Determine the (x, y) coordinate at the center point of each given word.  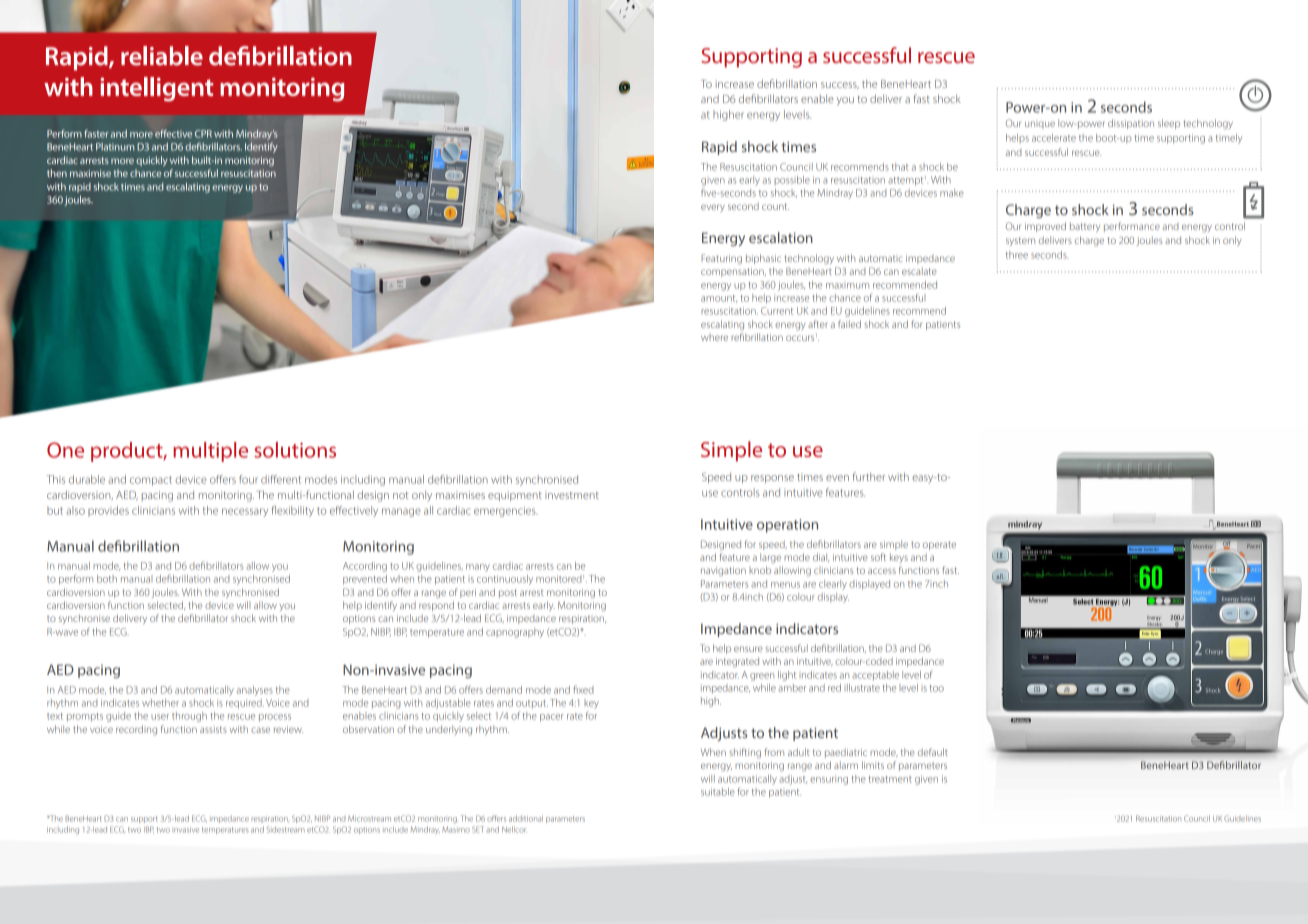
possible (792, 180)
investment (572, 495)
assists (213, 729)
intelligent (157, 89)
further (869, 476)
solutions (295, 450)
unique (1040, 125)
